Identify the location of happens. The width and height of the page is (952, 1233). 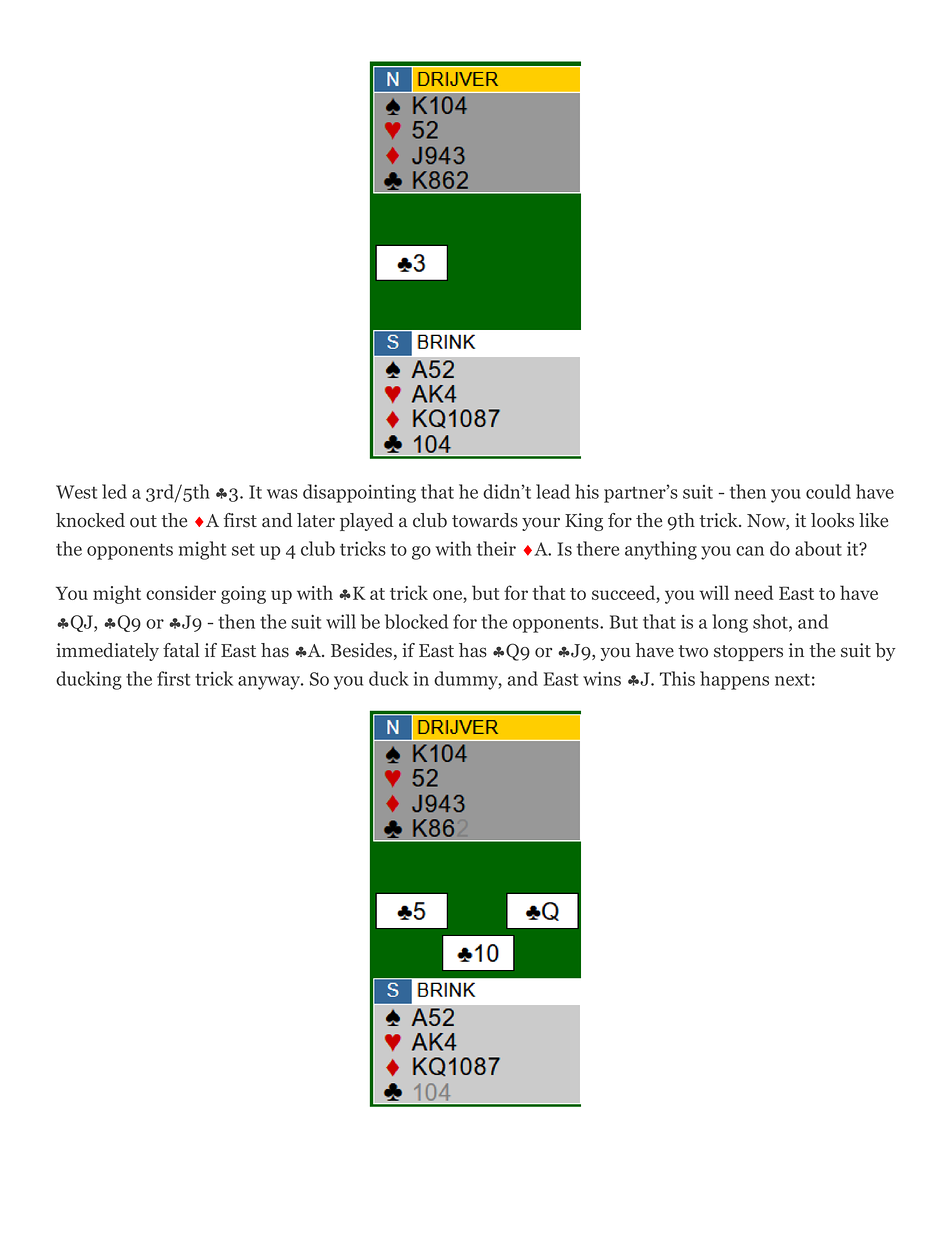
(734, 680).
